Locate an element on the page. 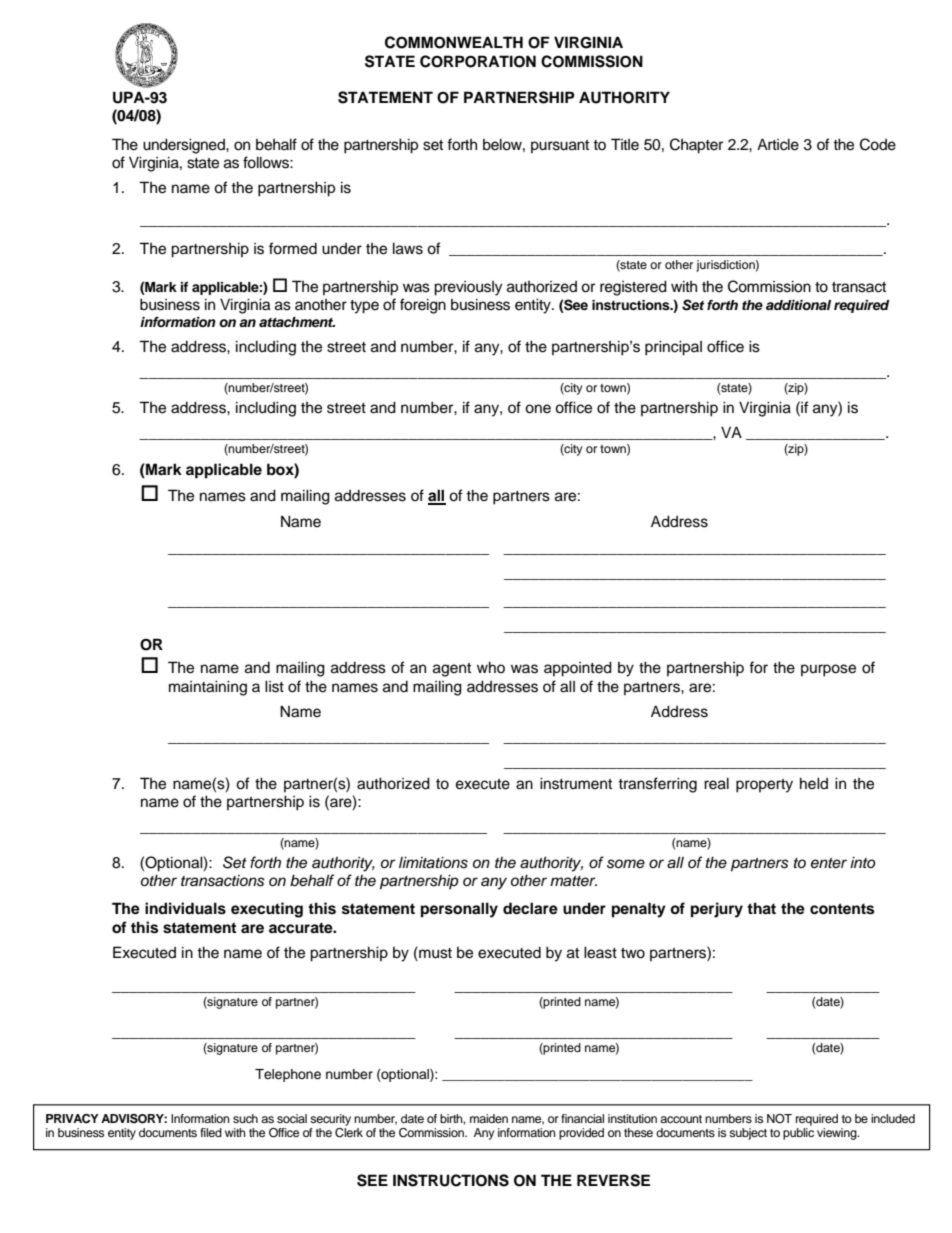 This page has height=1233, width=952. filed is located at coordinates (211, 1132).
